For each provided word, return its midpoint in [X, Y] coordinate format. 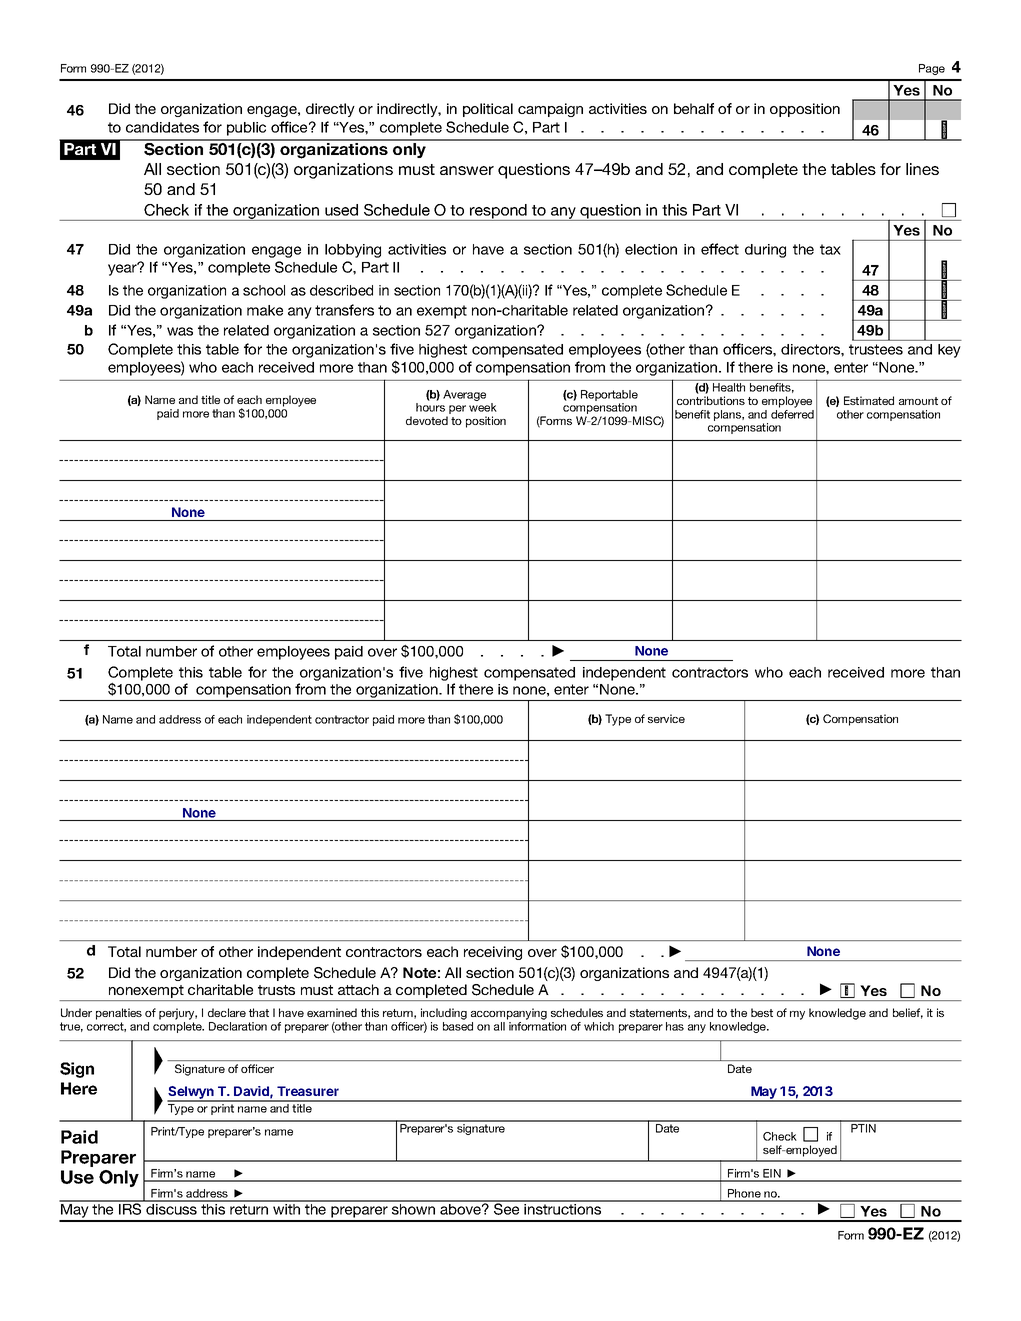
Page [932, 69]
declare [227, 1012]
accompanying [509, 1014]
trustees [876, 349]
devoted [427, 420]
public [246, 129]
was [180, 331]
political [488, 110]
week [483, 407]
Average [464, 395]
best [762, 1012]
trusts [276, 990]
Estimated [869, 400]
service [666, 718]
